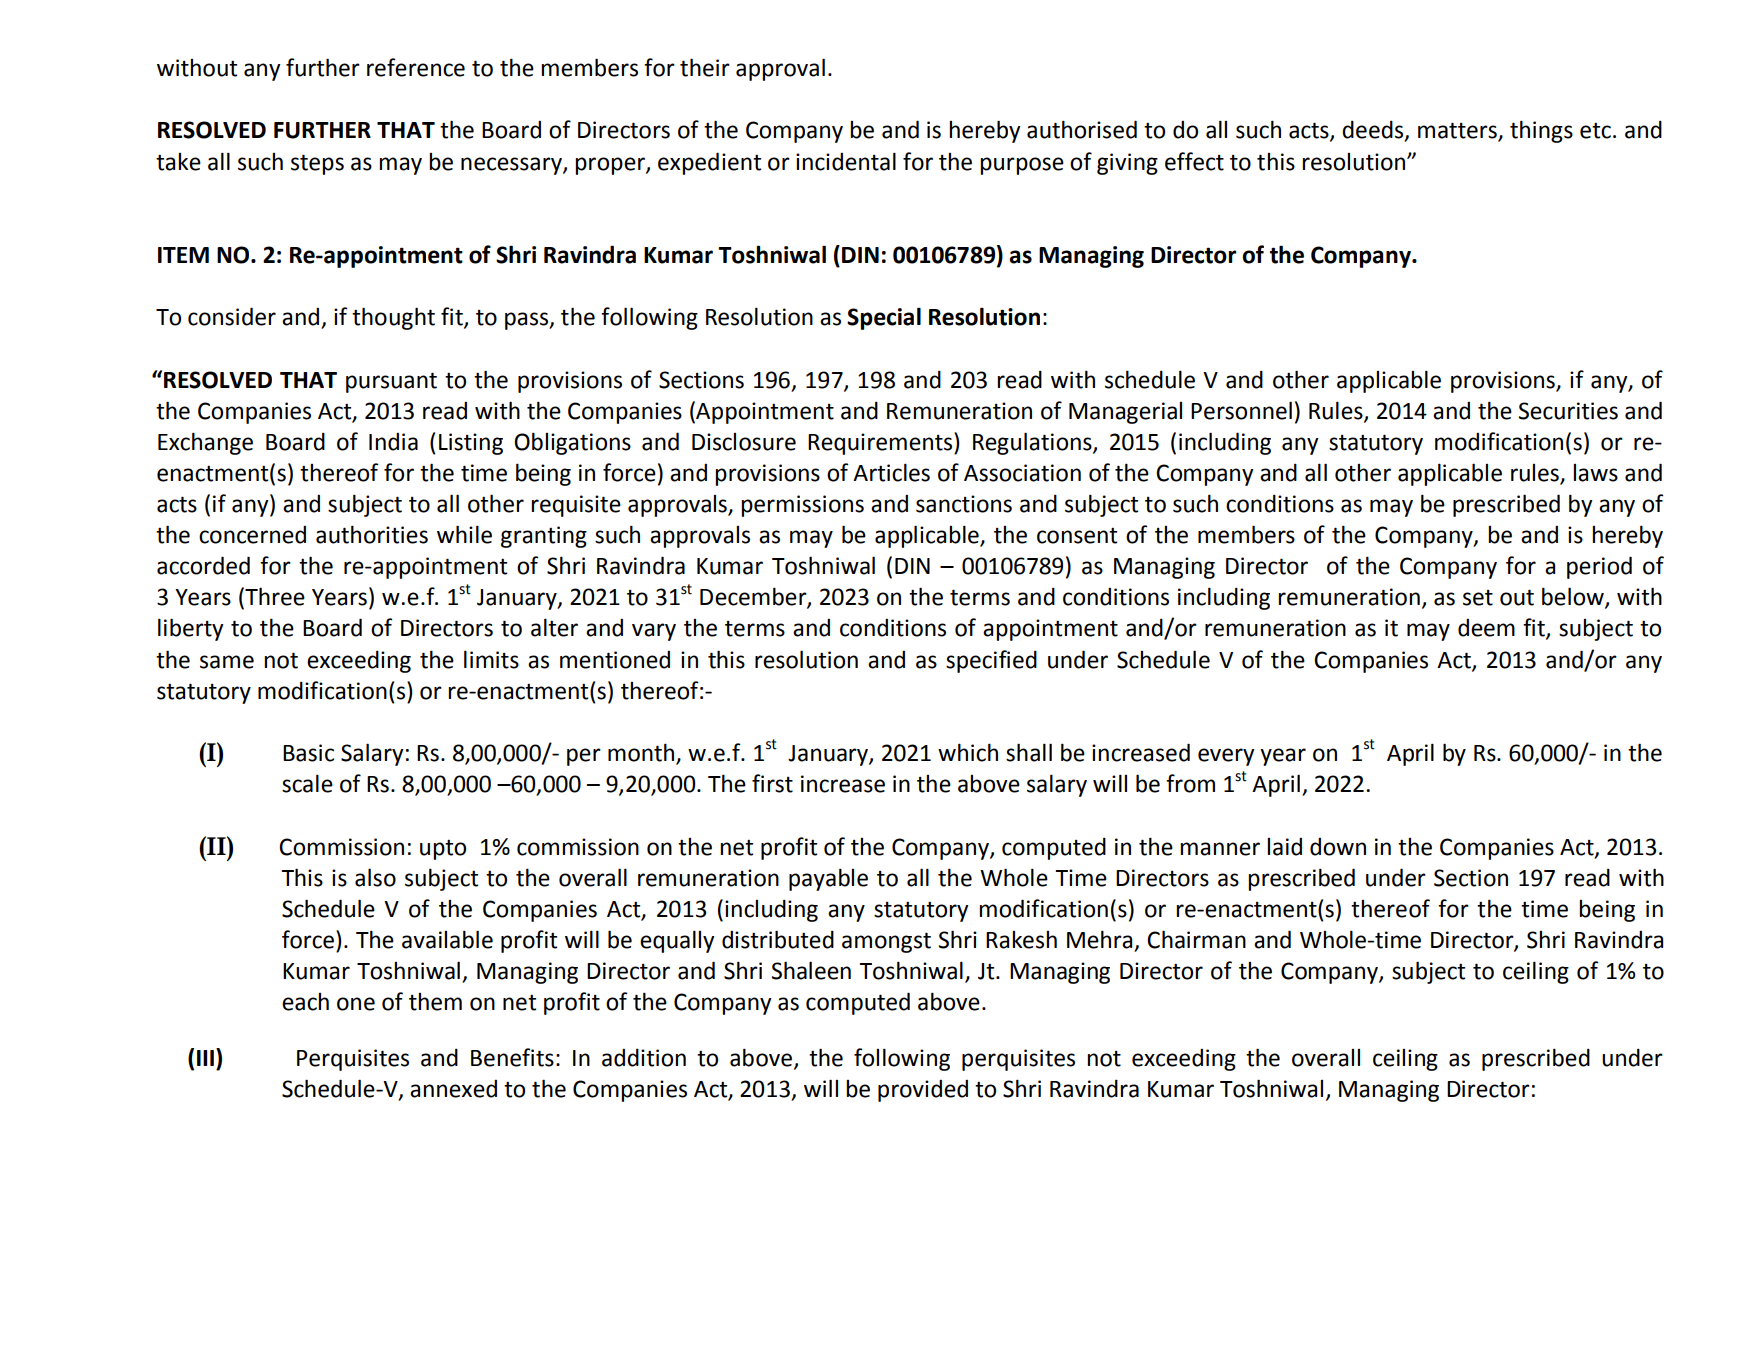  Describe the element at coordinates (1595, 473) in the screenshot. I see `laws` at that location.
